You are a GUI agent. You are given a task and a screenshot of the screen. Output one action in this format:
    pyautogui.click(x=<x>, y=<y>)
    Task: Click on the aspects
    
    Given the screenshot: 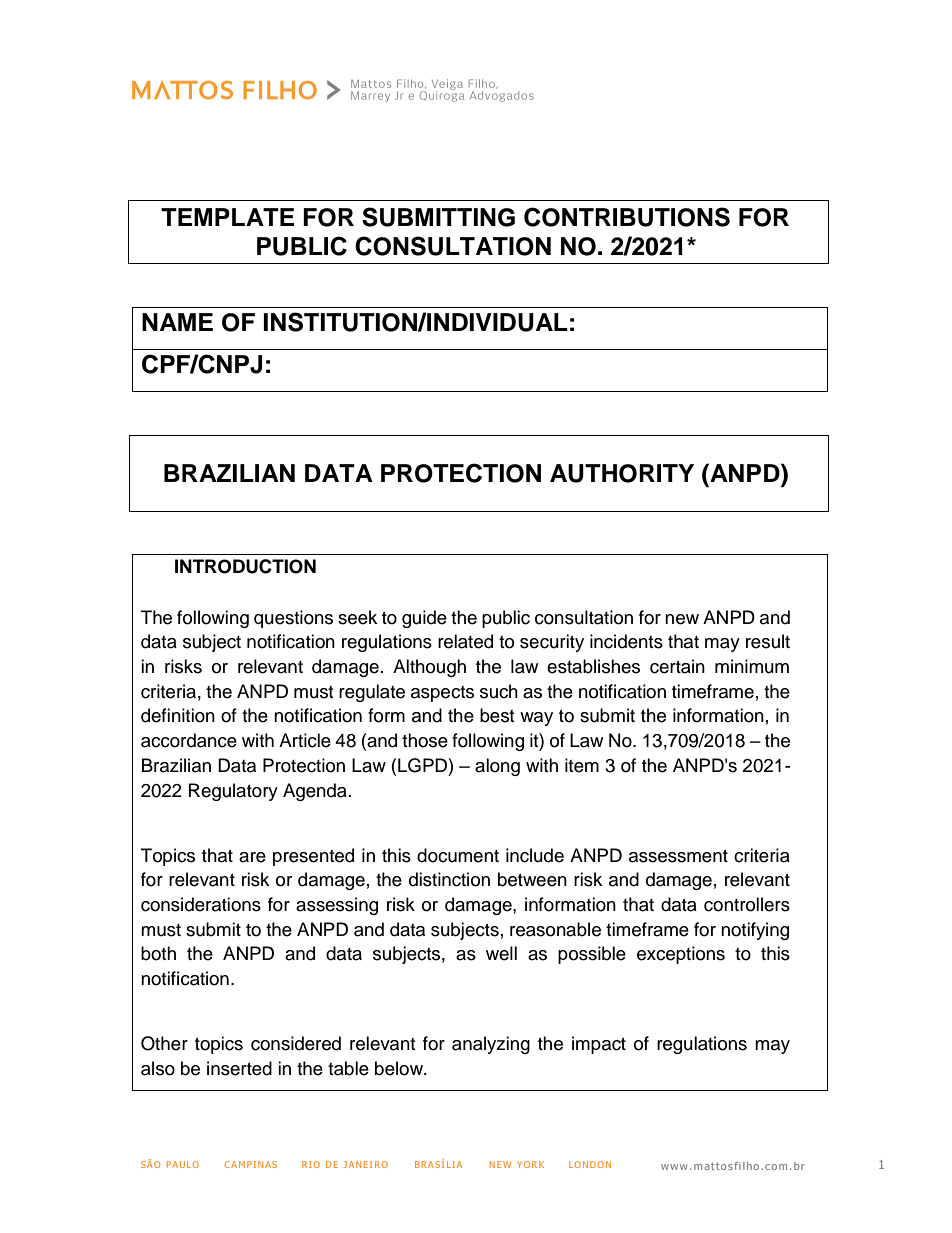 What is the action you would take?
    pyautogui.click(x=442, y=694)
